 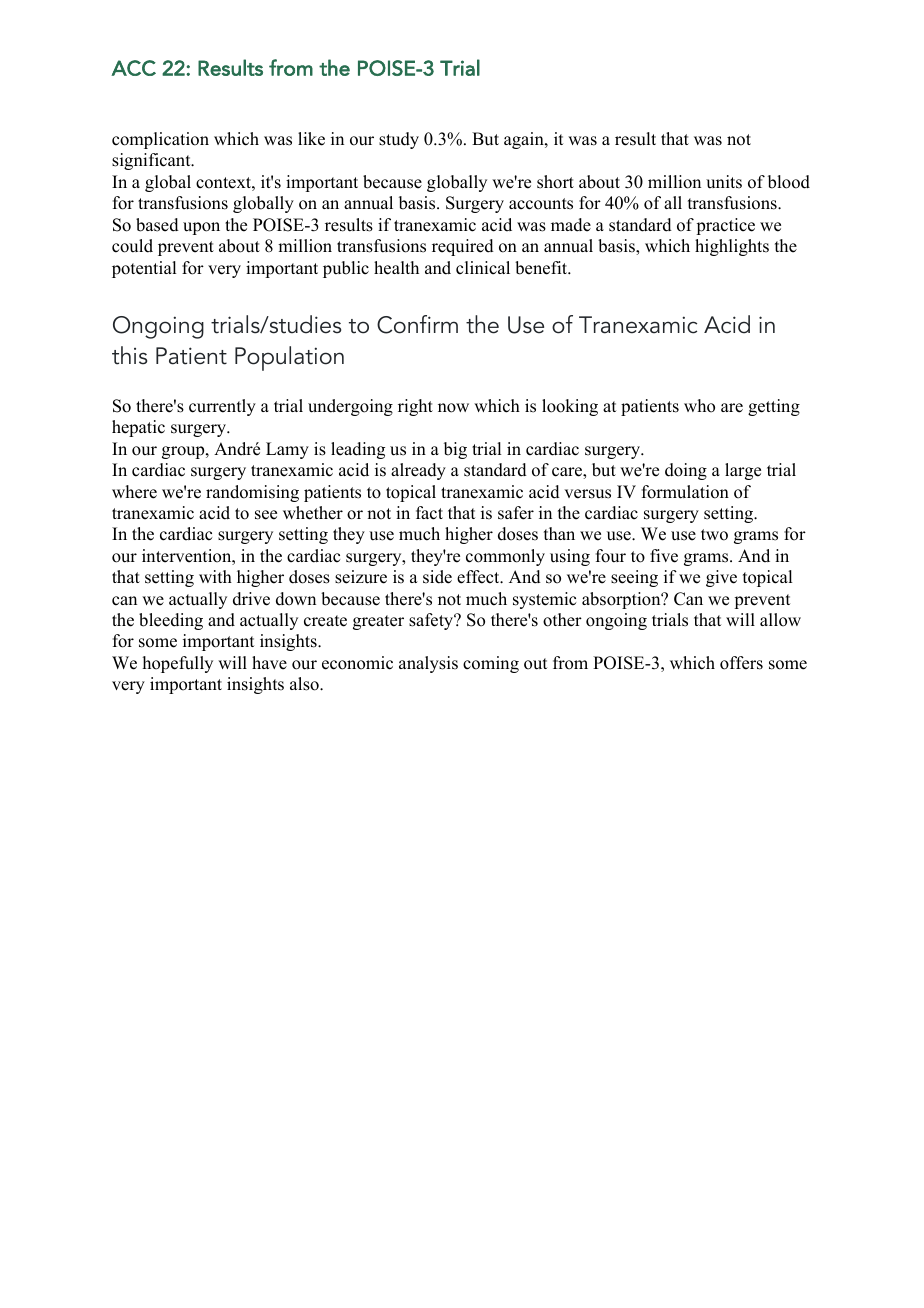 What do you see at coordinates (428, 664) in the page?
I see `analysis` at bounding box center [428, 664].
